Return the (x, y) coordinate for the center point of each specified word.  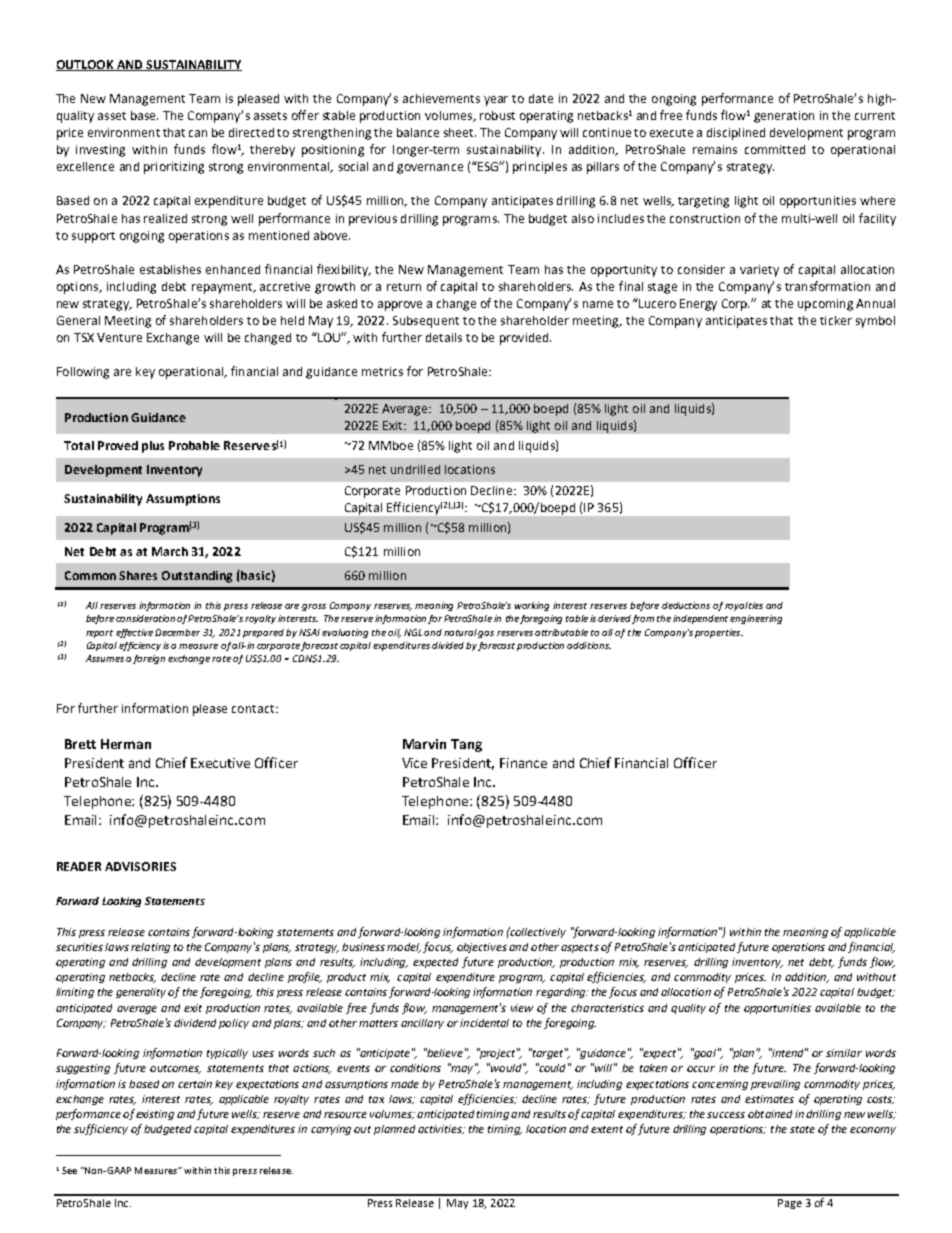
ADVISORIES (140, 866)
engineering (756, 619)
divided (448, 645)
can (198, 133)
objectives (482, 948)
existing (155, 1115)
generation (784, 117)
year (496, 101)
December (177, 632)
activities (441, 1129)
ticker (836, 320)
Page (790, 1204)
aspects (580, 948)
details (444, 337)
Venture (119, 337)
